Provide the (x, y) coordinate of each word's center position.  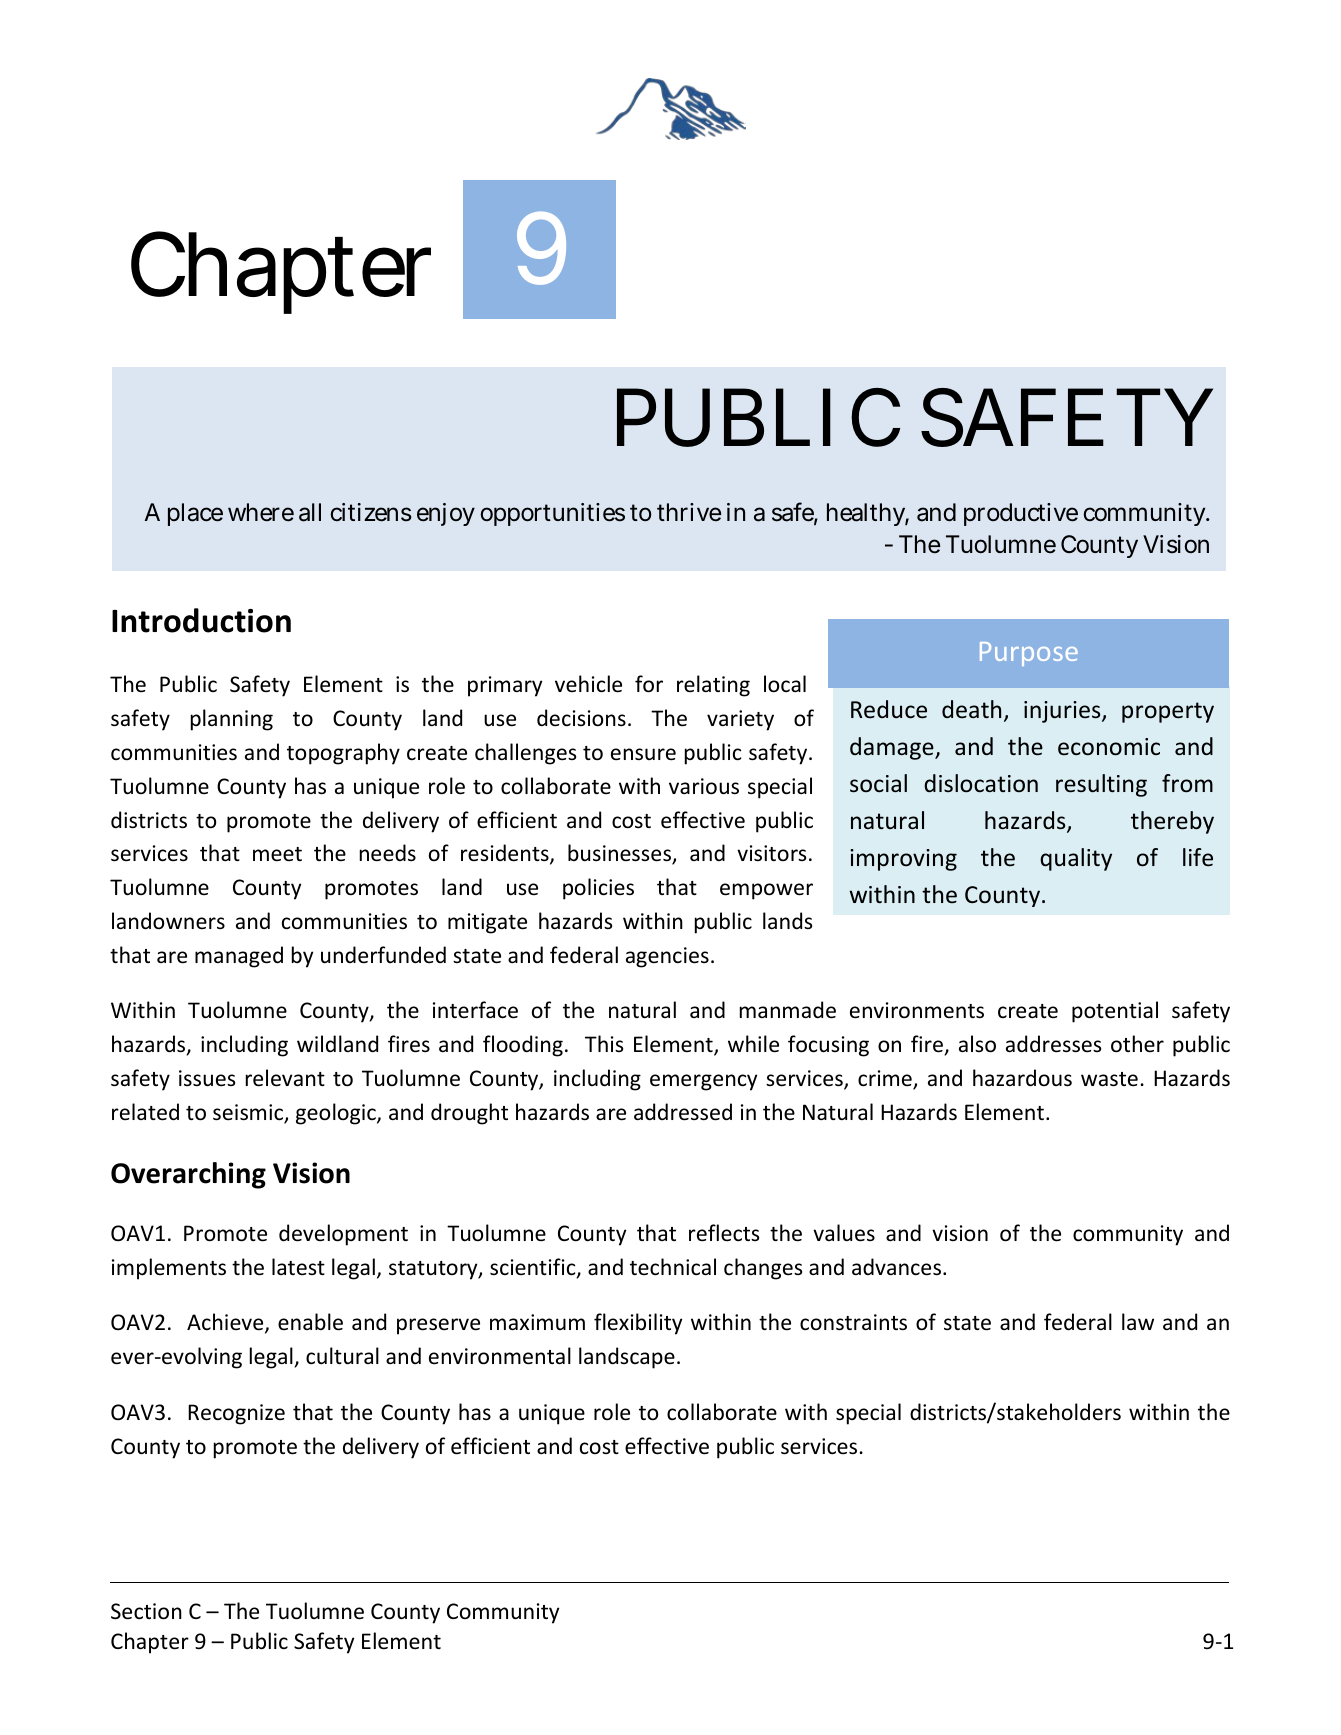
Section (146, 1611)
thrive (689, 512)
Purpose (1029, 654)
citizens (371, 512)
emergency (703, 1082)
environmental (500, 1356)
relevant (285, 1078)
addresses (1053, 1044)
